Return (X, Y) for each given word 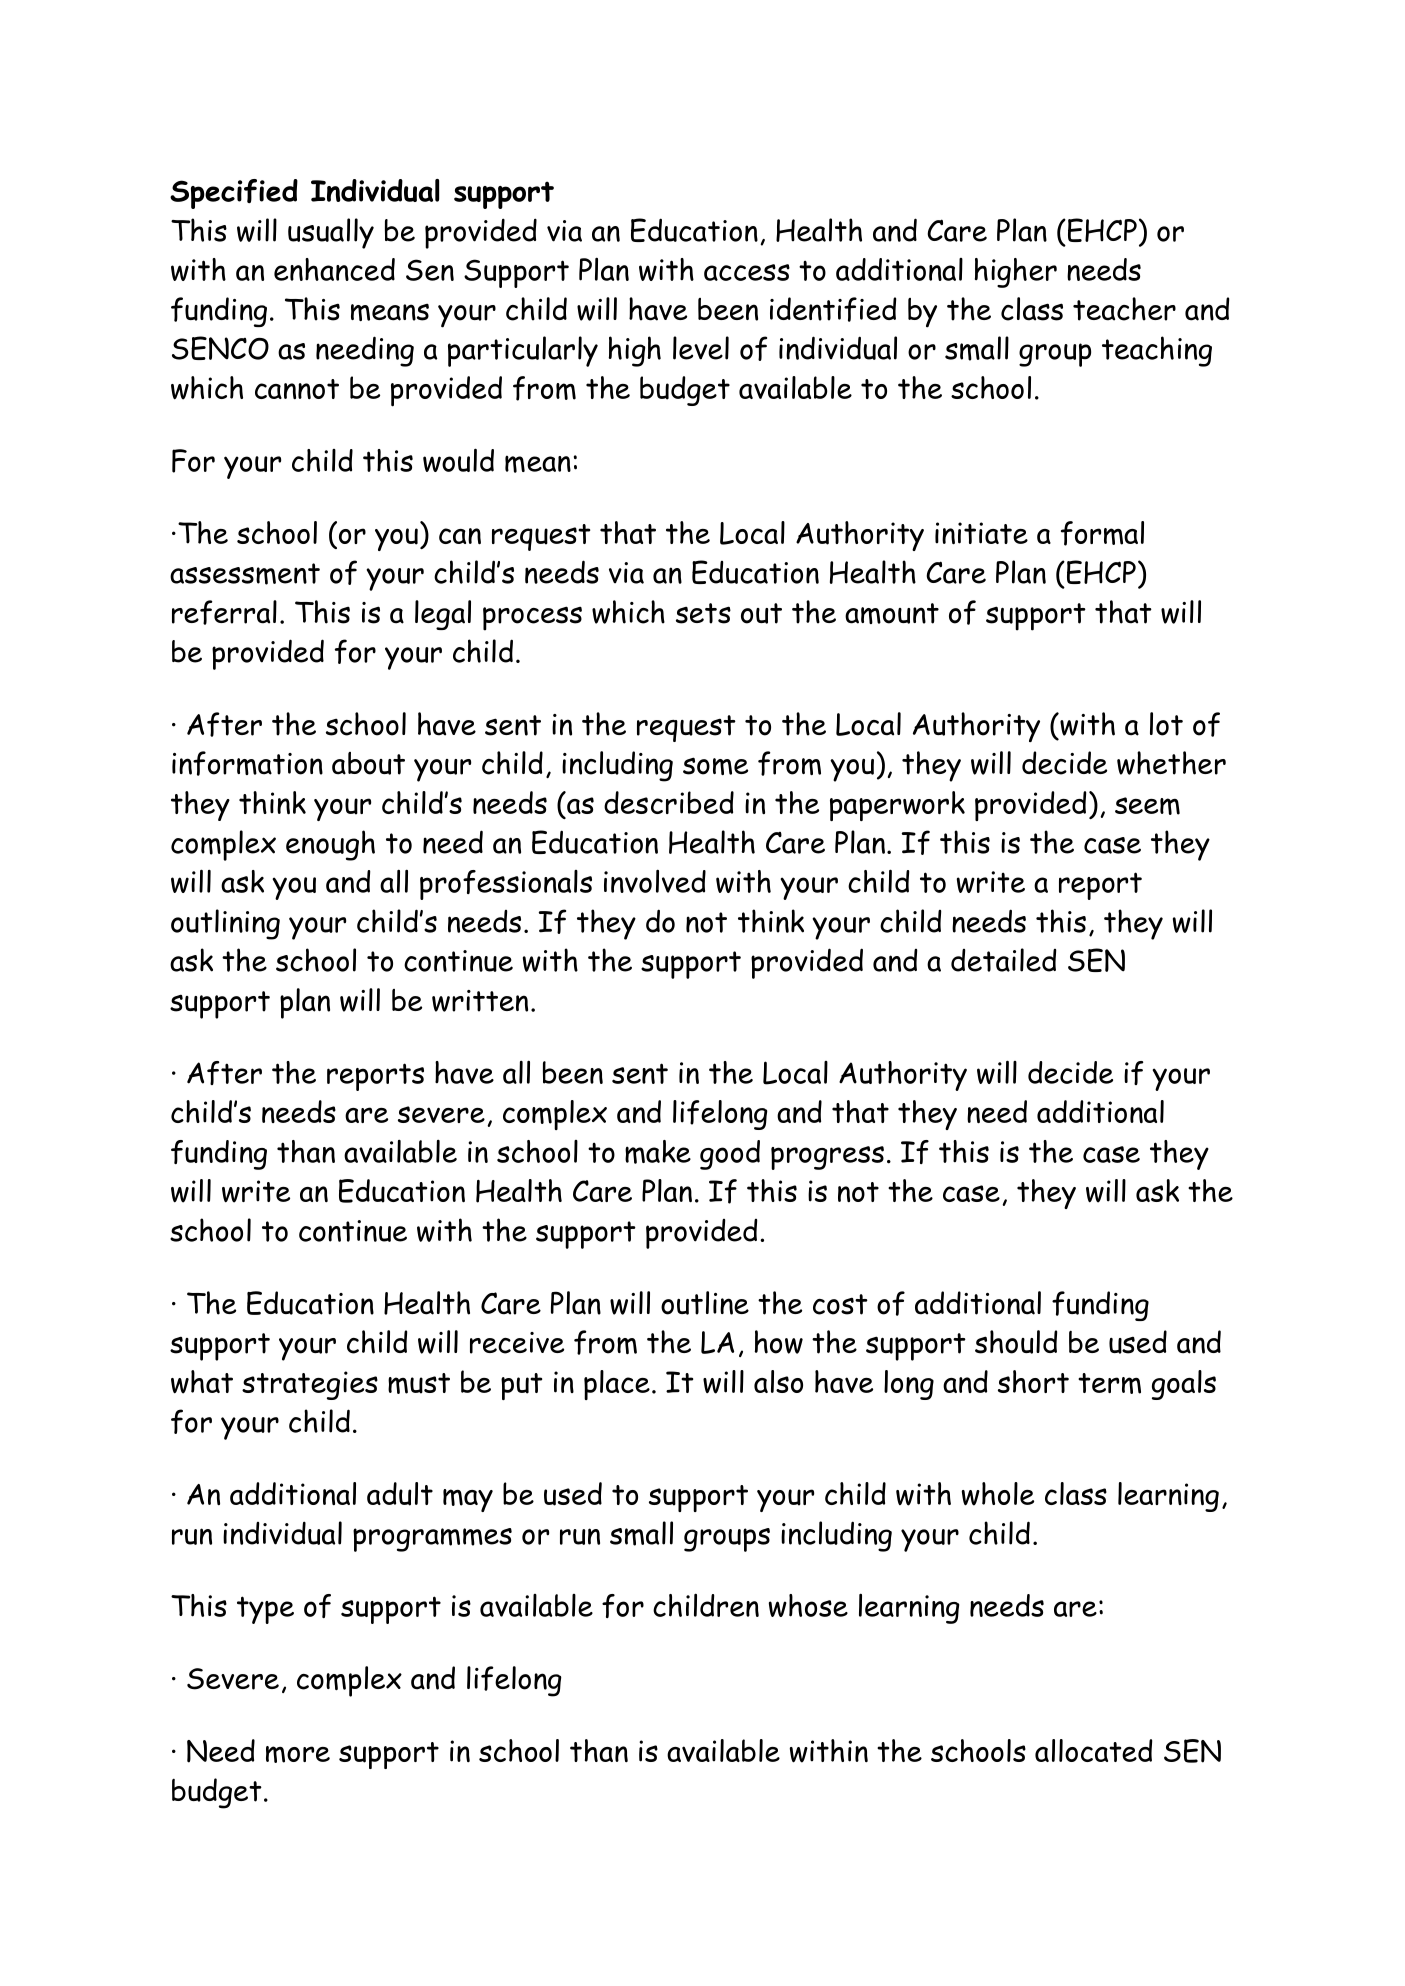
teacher (1124, 309)
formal (1102, 533)
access (747, 272)
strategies (310, 1385)
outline (705, 1303)
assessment (245, 574)
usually (331, 233)
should (1016, 1342)
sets (703, 613)
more (298, 1754)
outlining (225, 924)
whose (808, 1605)
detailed (1004, 960)
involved (655, 881)
